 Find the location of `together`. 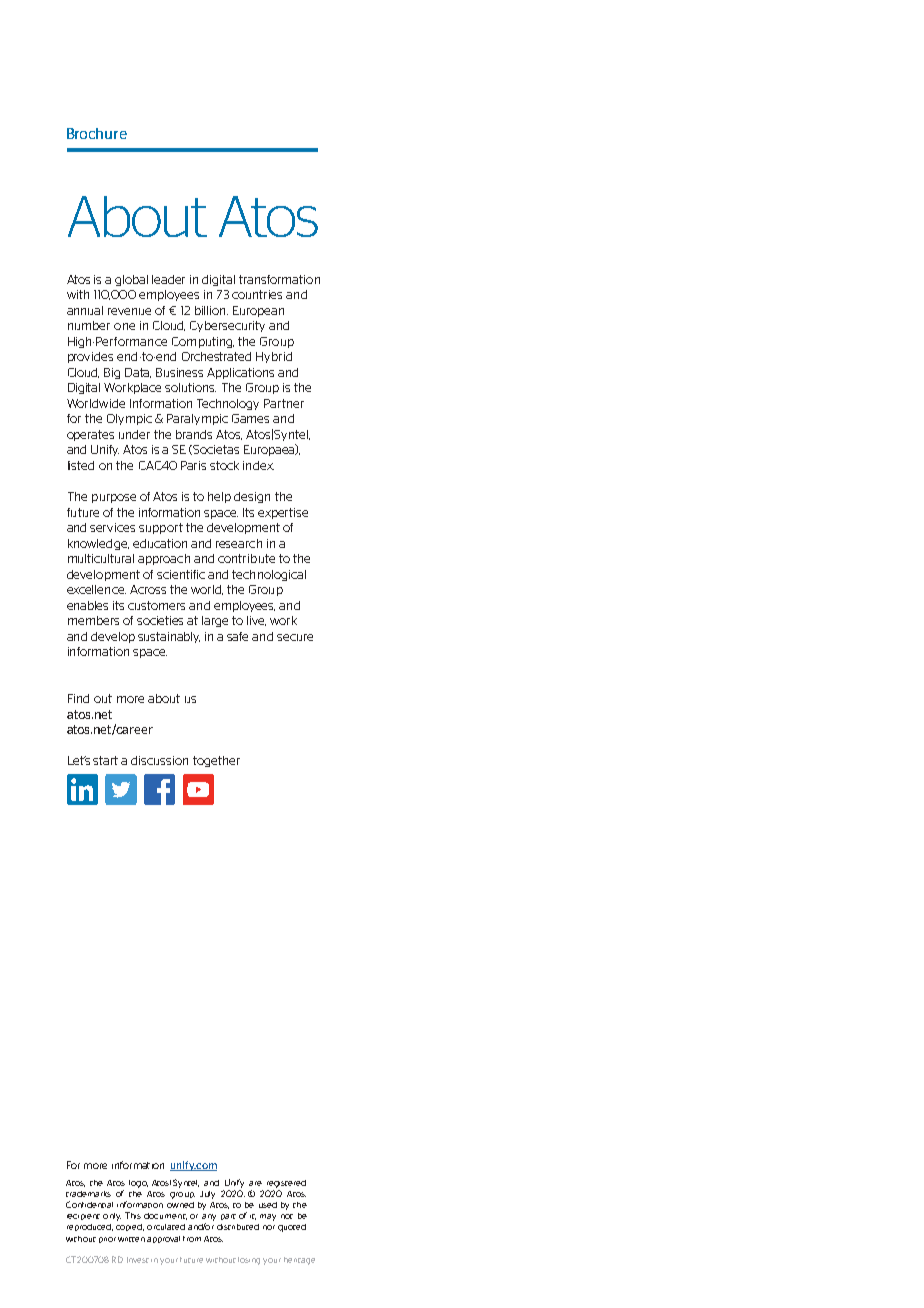

together is located at coordinates (216, 761).
